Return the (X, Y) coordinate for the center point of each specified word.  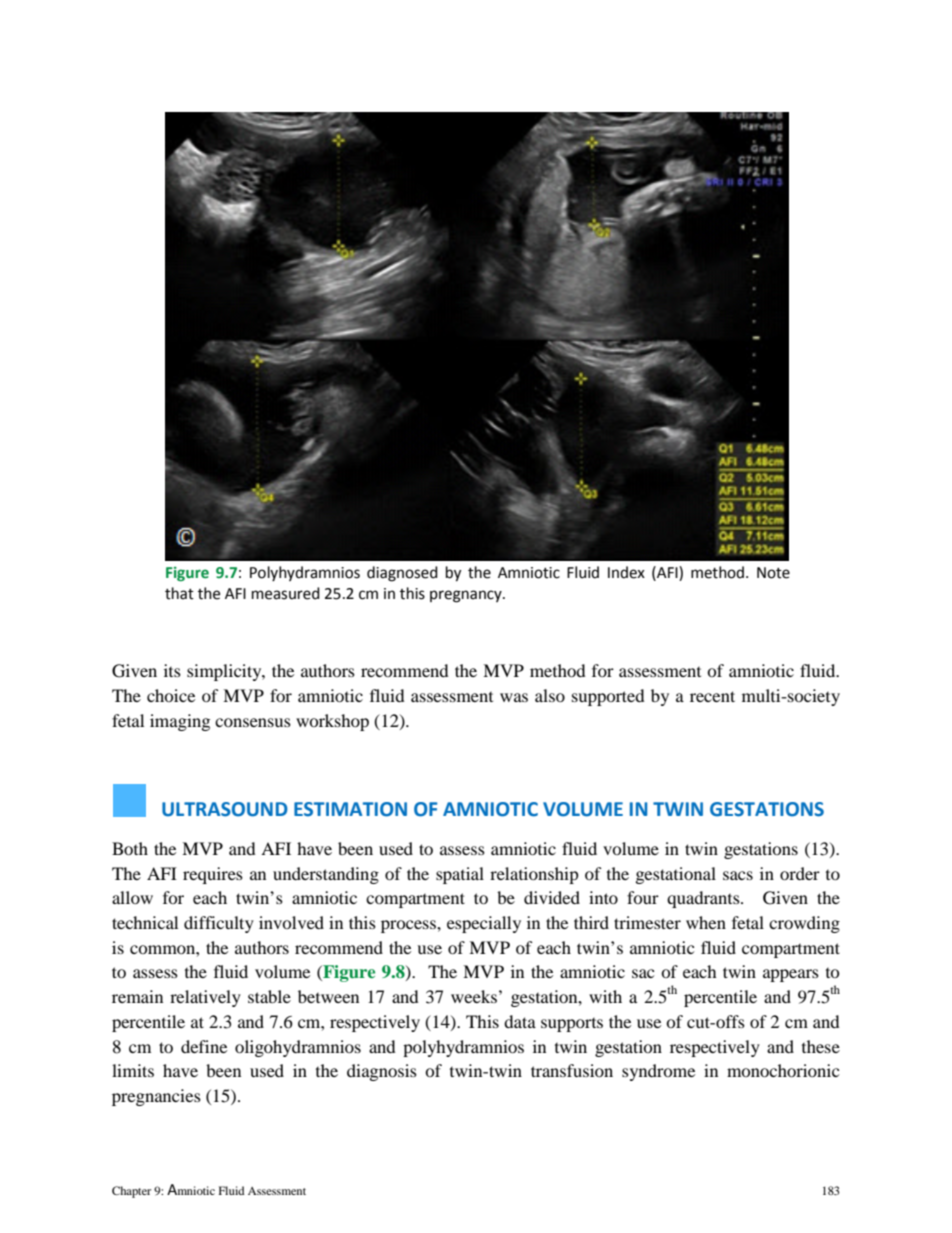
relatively (205, 998)
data (520, 1021)
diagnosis (382, 1072)
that (179, 593)
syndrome (658, 1072)
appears (791, 975)
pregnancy (467, 596)
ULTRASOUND (225, 809)
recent (712, 696)
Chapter (131, 1192)
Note (773, 573)
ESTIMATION (350, 809)
